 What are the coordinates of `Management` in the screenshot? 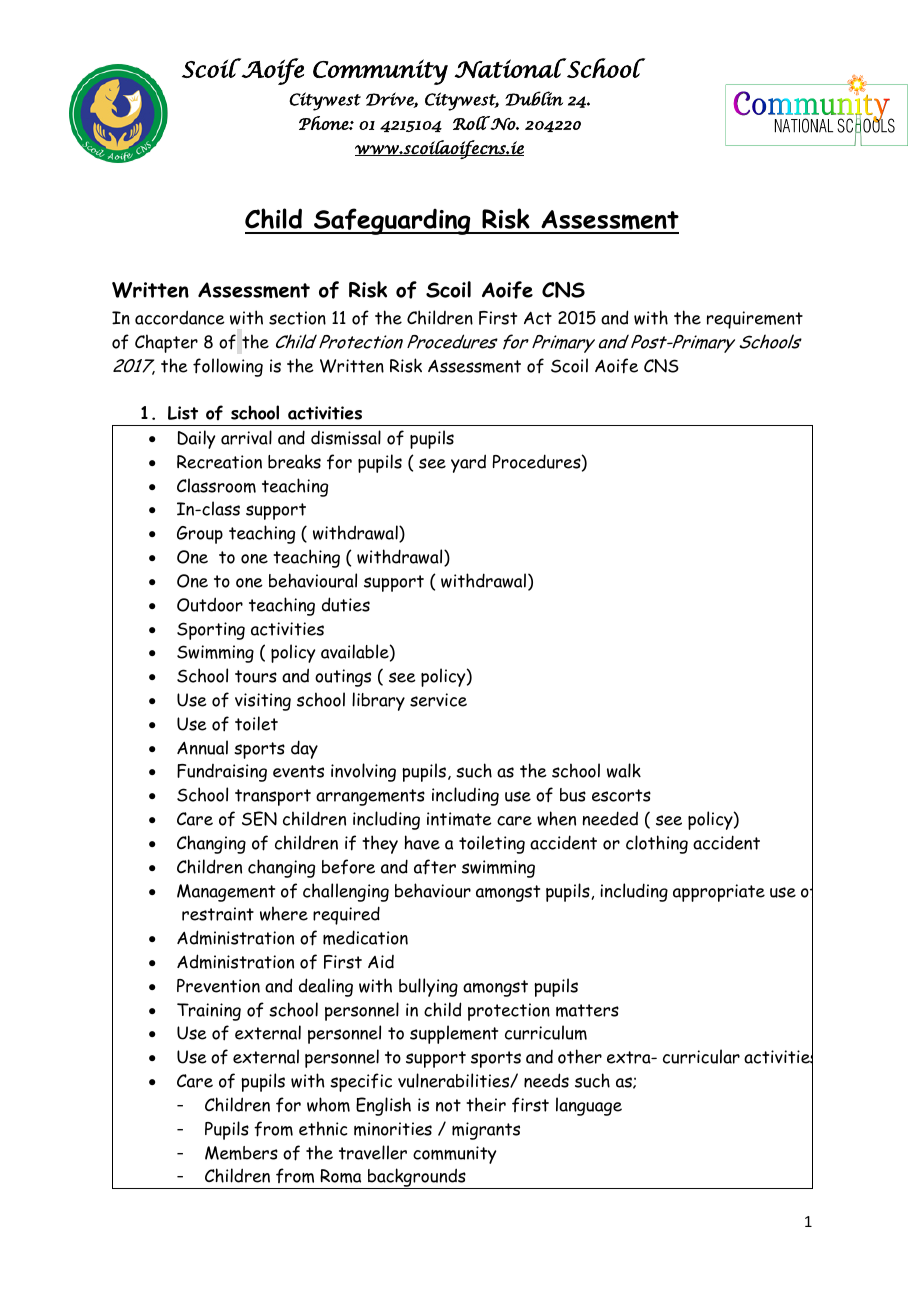 It's located at (226, 893).
